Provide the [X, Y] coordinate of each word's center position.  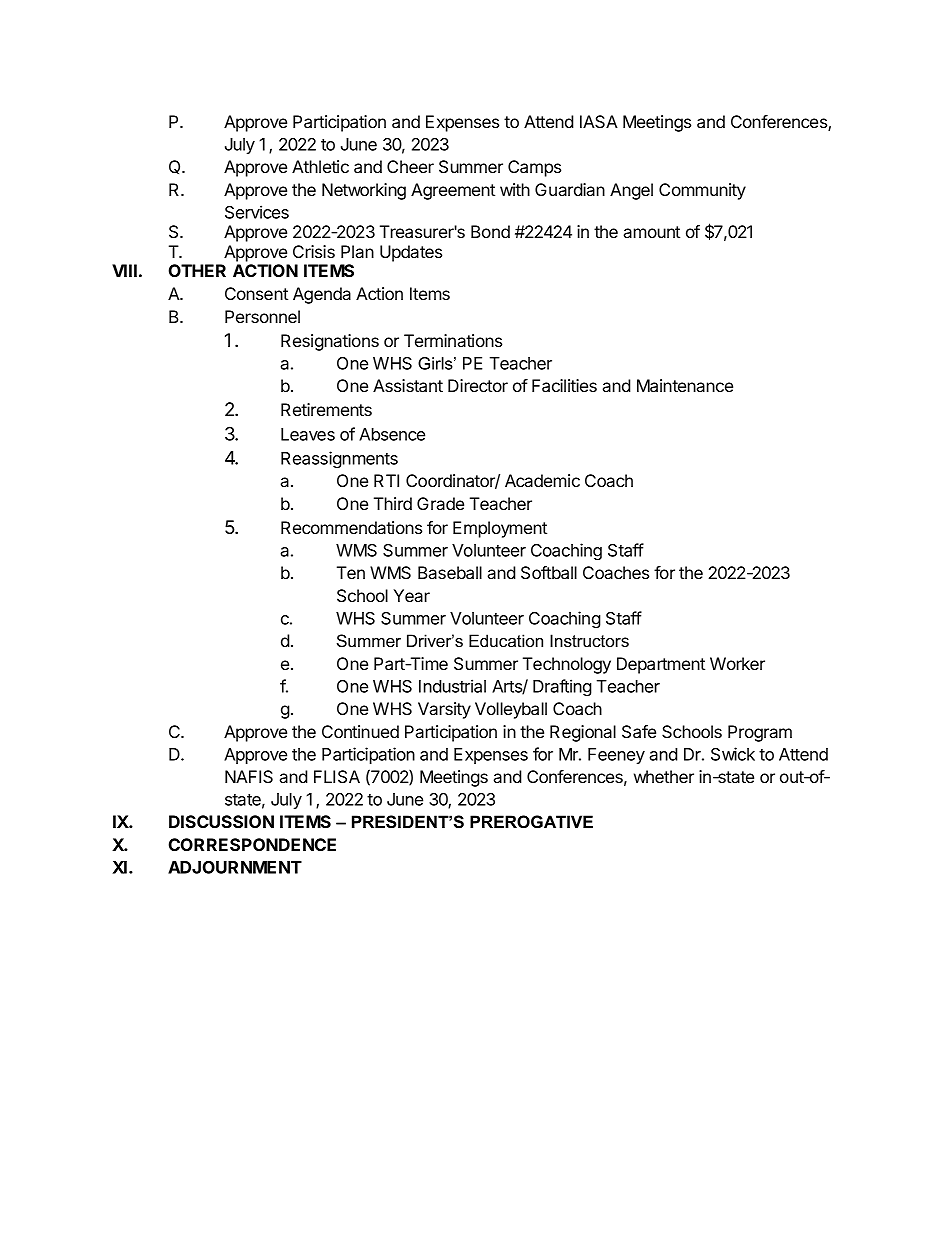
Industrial [452, 686]
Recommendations [351, 527]
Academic [542, 480]
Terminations [453, 340]
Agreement [453, 191]
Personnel [262, 316]
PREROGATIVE [531, 822]
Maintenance [685, 385]
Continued [360, 731]
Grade [440, 503]
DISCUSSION [221, 821]
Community [702, 191]
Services [257, 212]
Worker [737, 663]
